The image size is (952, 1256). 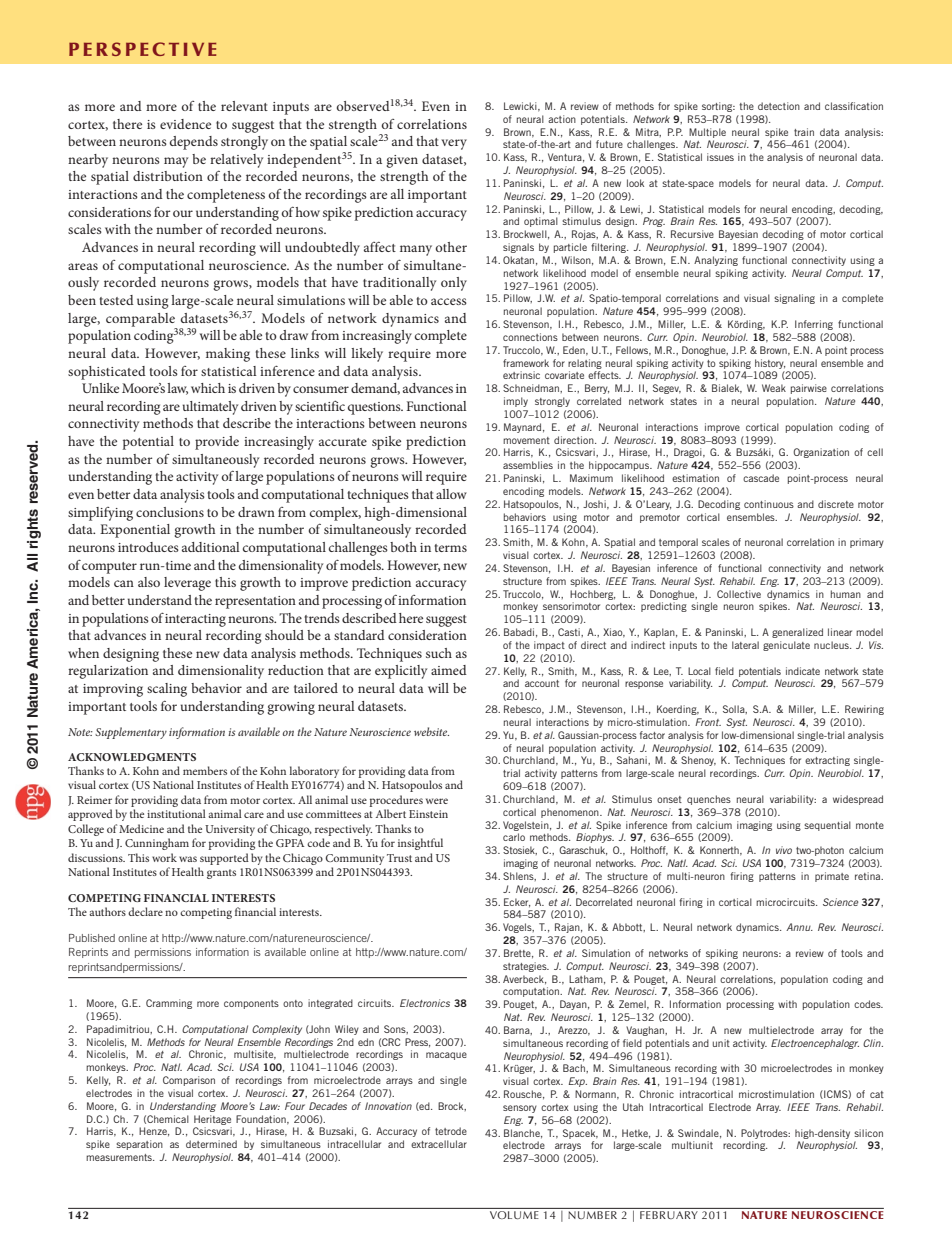 What do you see at coordinates (514, 1215) in the screenshot?
I see `VOLUME` at bounding box center [514, 1215].
